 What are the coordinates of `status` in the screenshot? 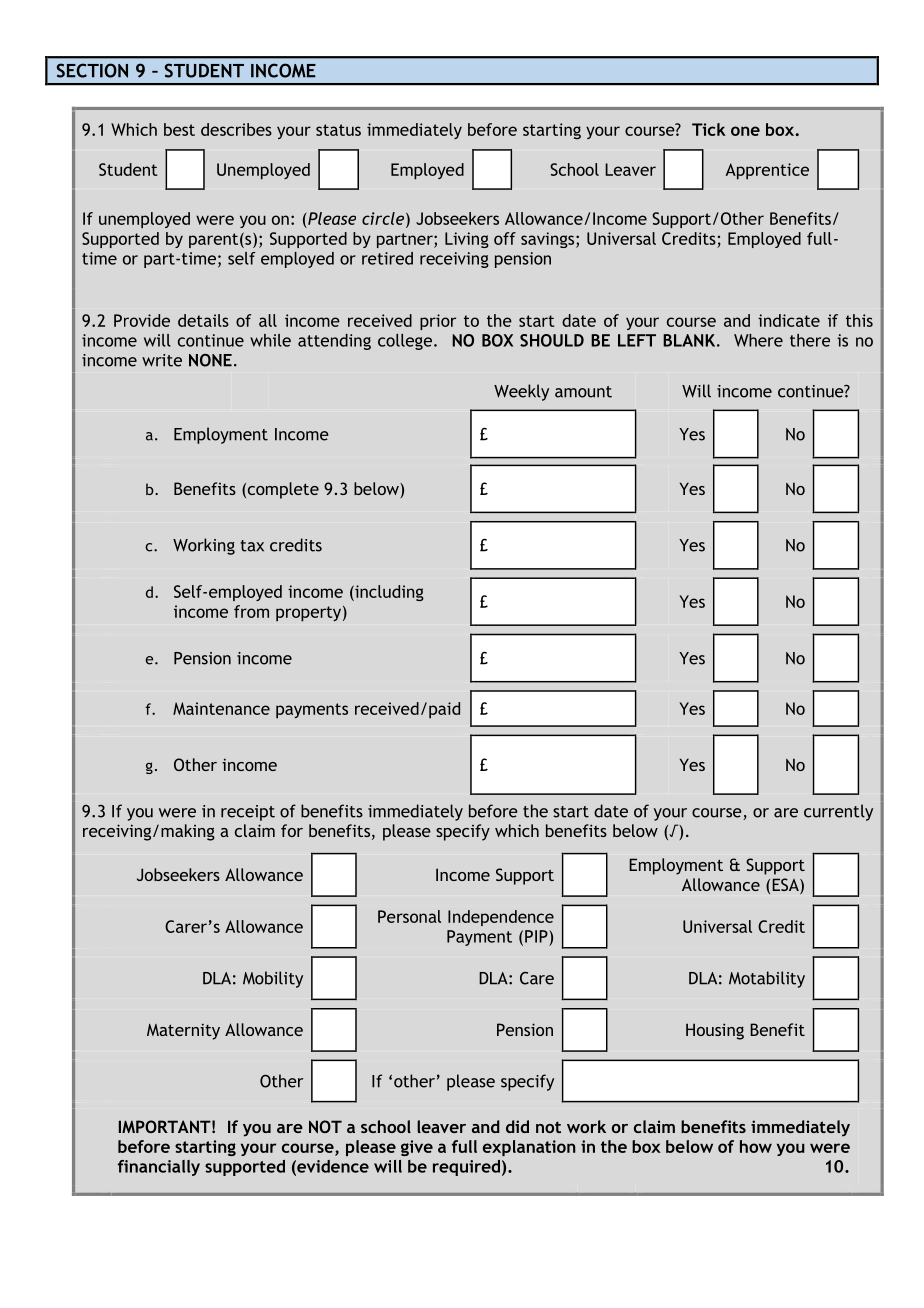 It's located at (338, 130).
